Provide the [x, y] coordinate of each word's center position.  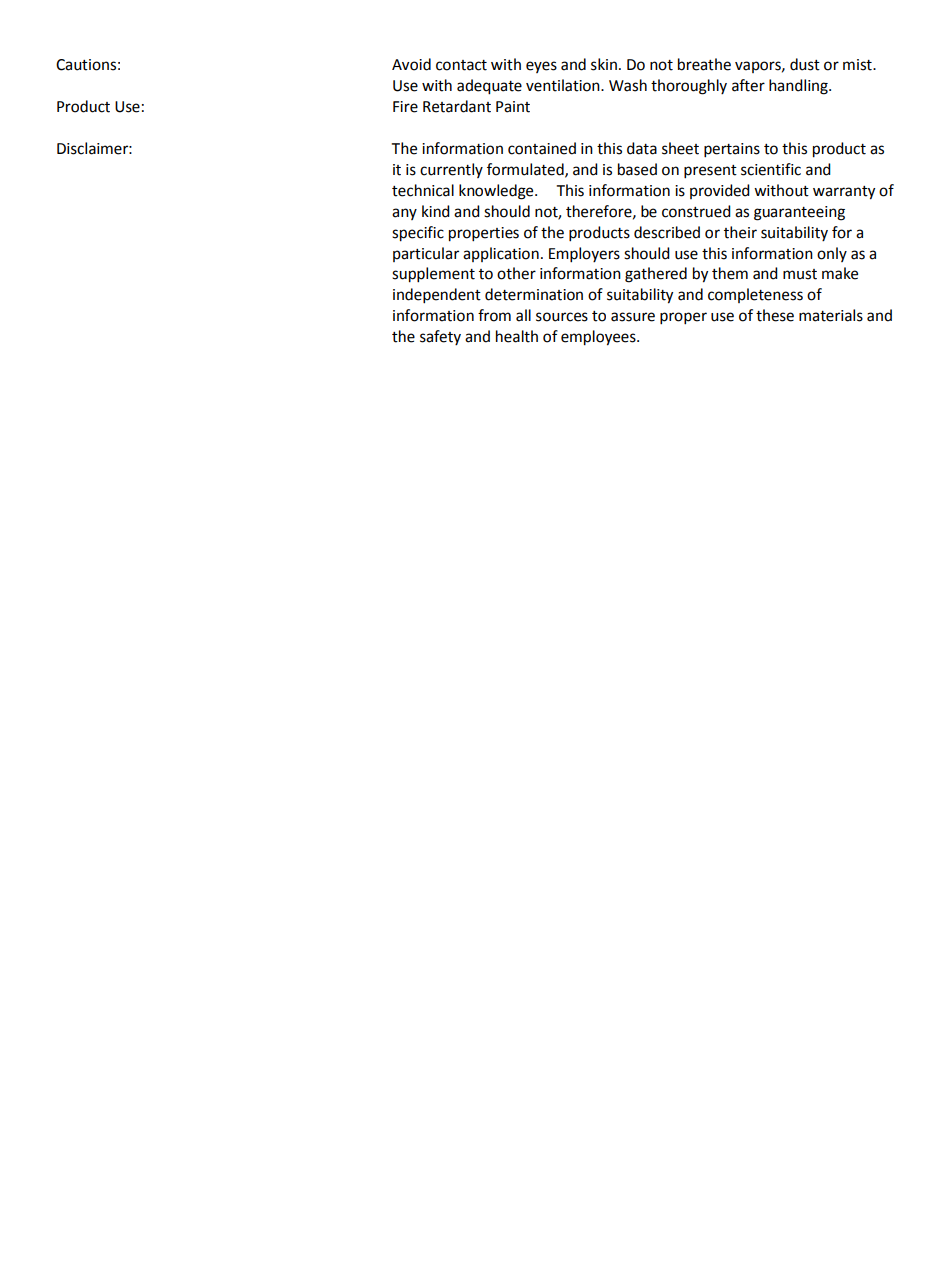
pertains [732, 150]
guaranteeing [799, 213]
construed [696, 211]
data [642, 148]
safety [440, 337]
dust [805, 64]
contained [542, 148]
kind [436, 211]
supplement [433, 275]
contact [461, 65]
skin [604, 64]
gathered [656, 275]
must [800, 274]
